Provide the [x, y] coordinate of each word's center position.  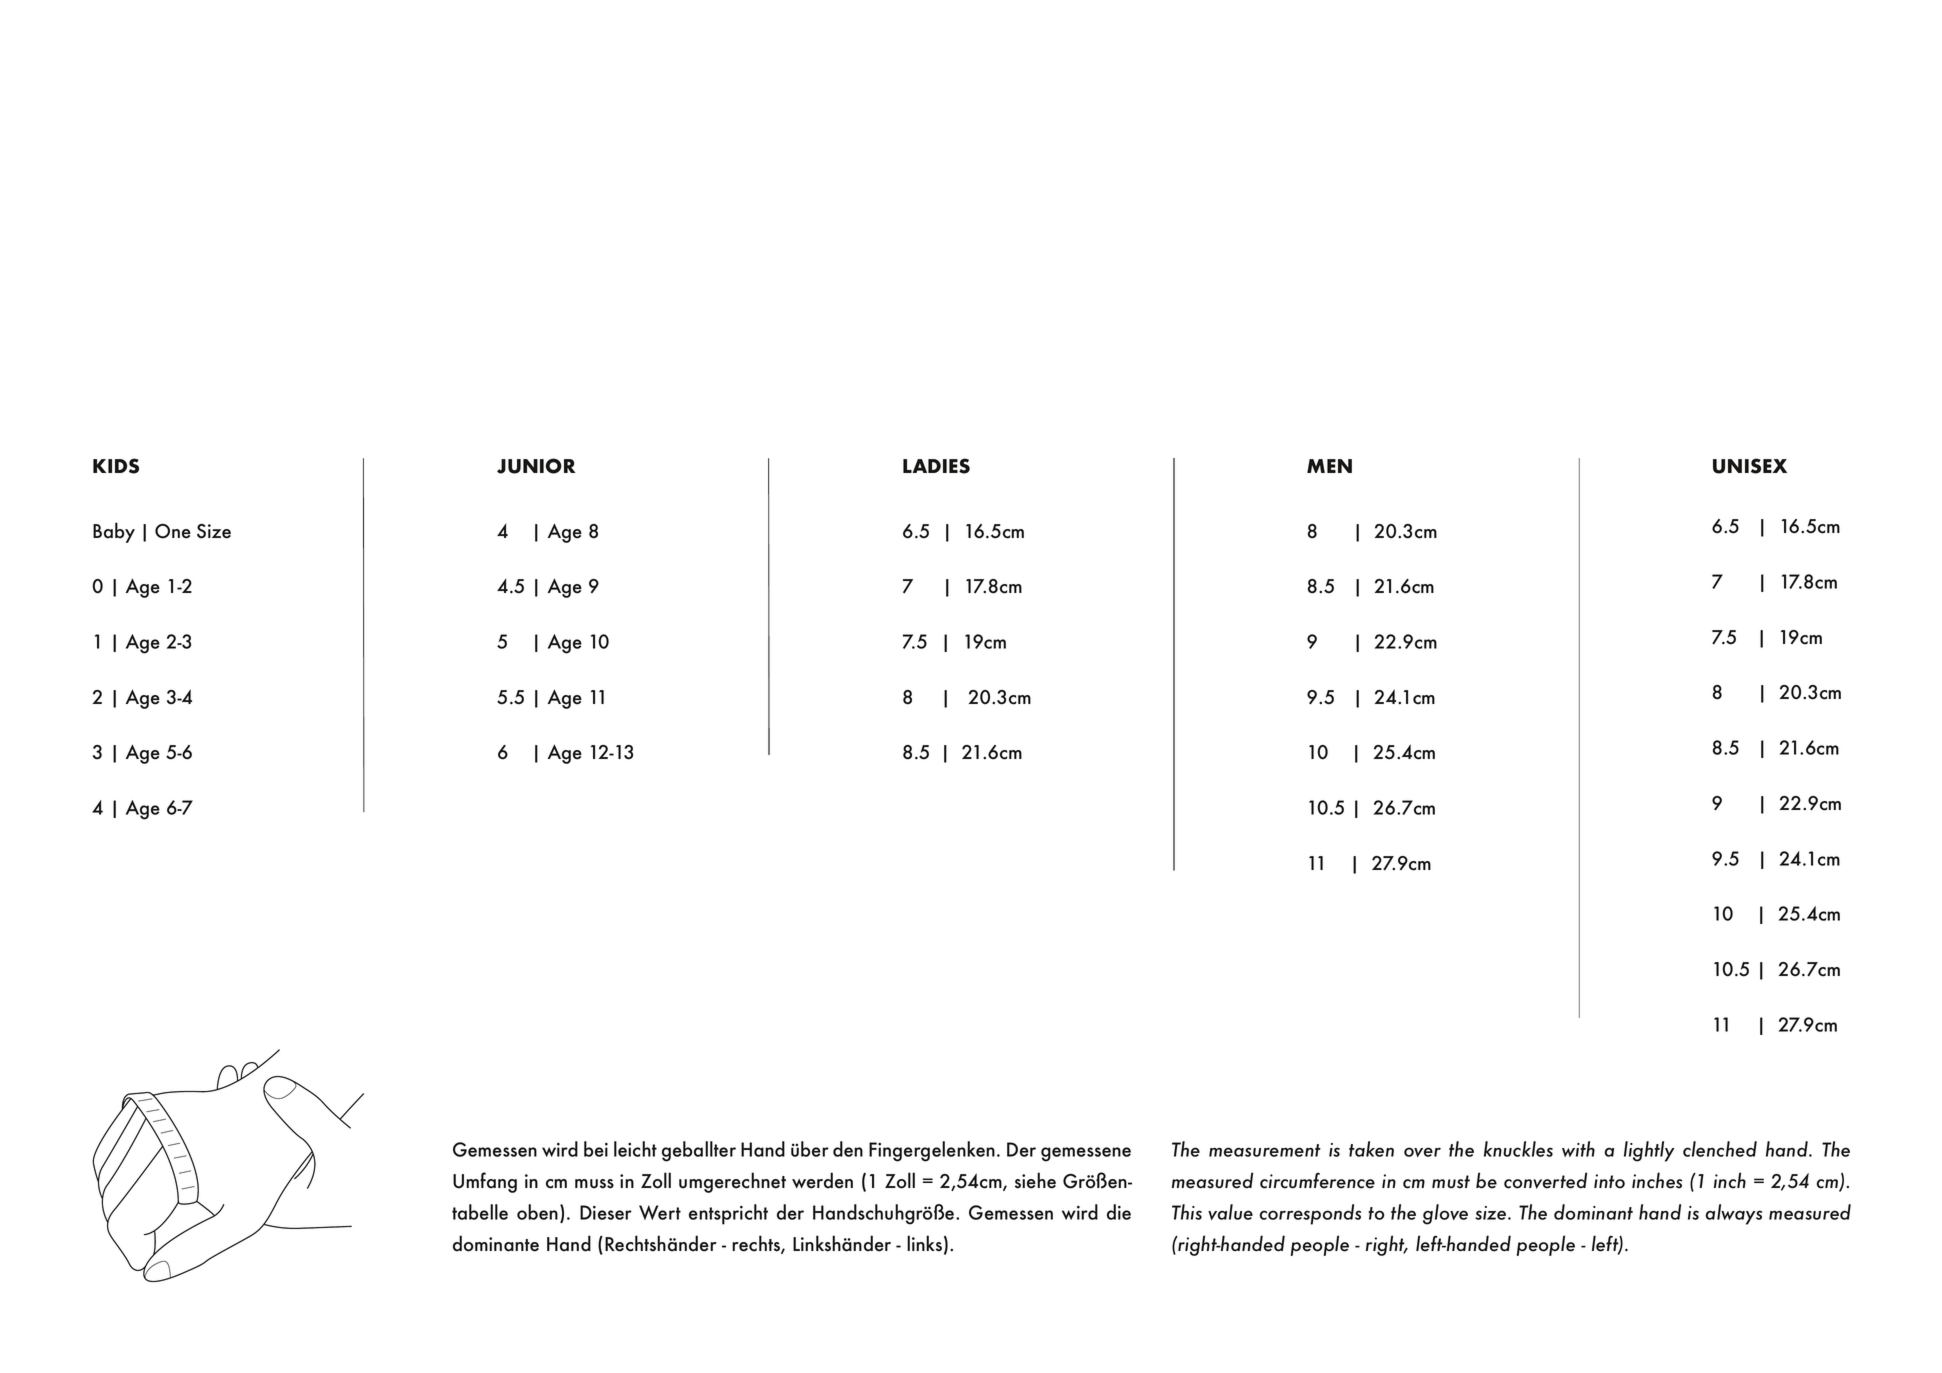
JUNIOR [536, 466]
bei [596, 1149]
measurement [1265, 1150]
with [1578, 1149]
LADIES [936, 466]
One [173, 531]
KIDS [116, 466]
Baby [114, 532]
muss [594, 1184]
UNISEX [1750, 466]
